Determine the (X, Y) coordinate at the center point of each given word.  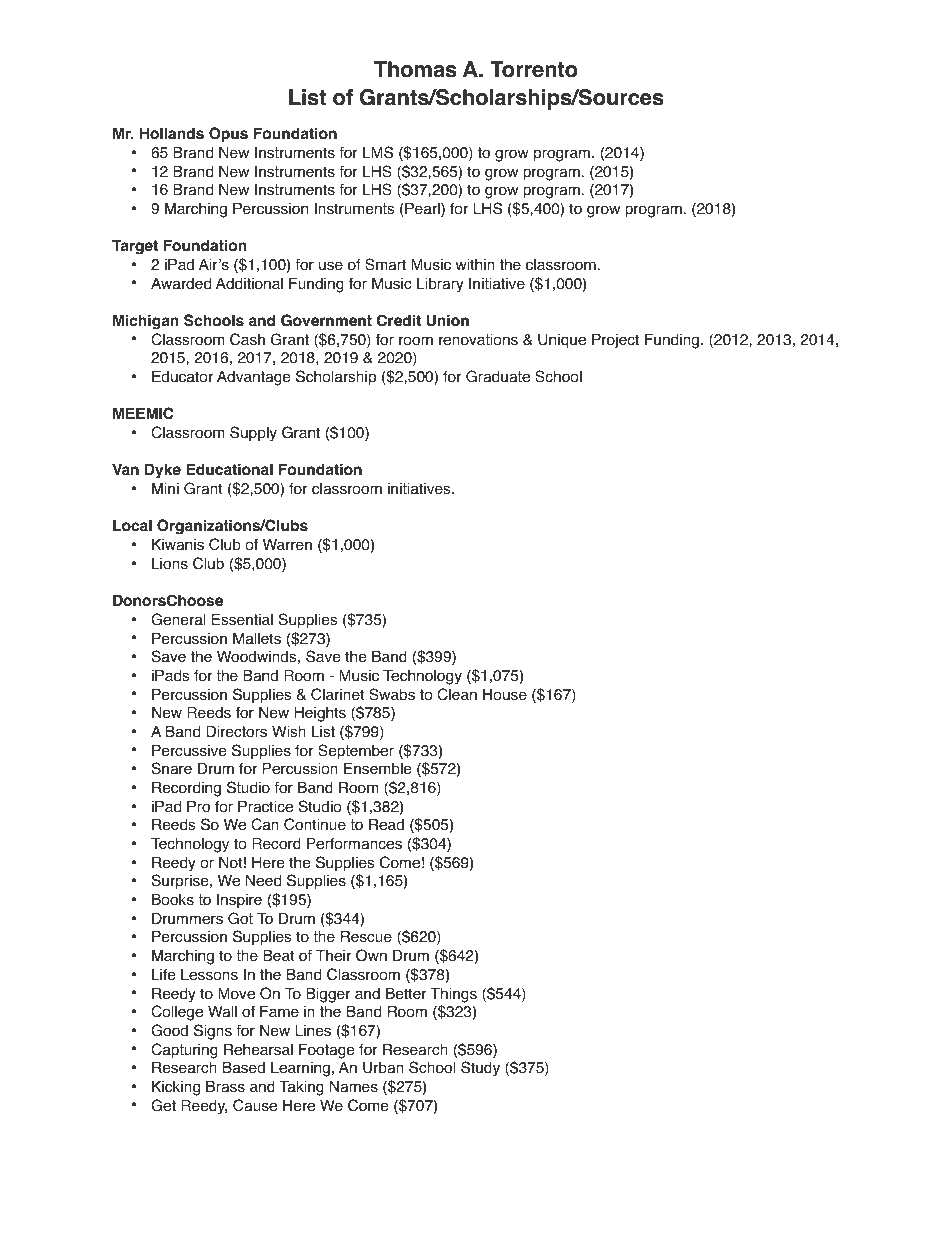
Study (480, 1069)
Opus (228, 135)
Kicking (176, 1088)
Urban (383, 1068)
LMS (378, 152)
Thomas (415, 69)
